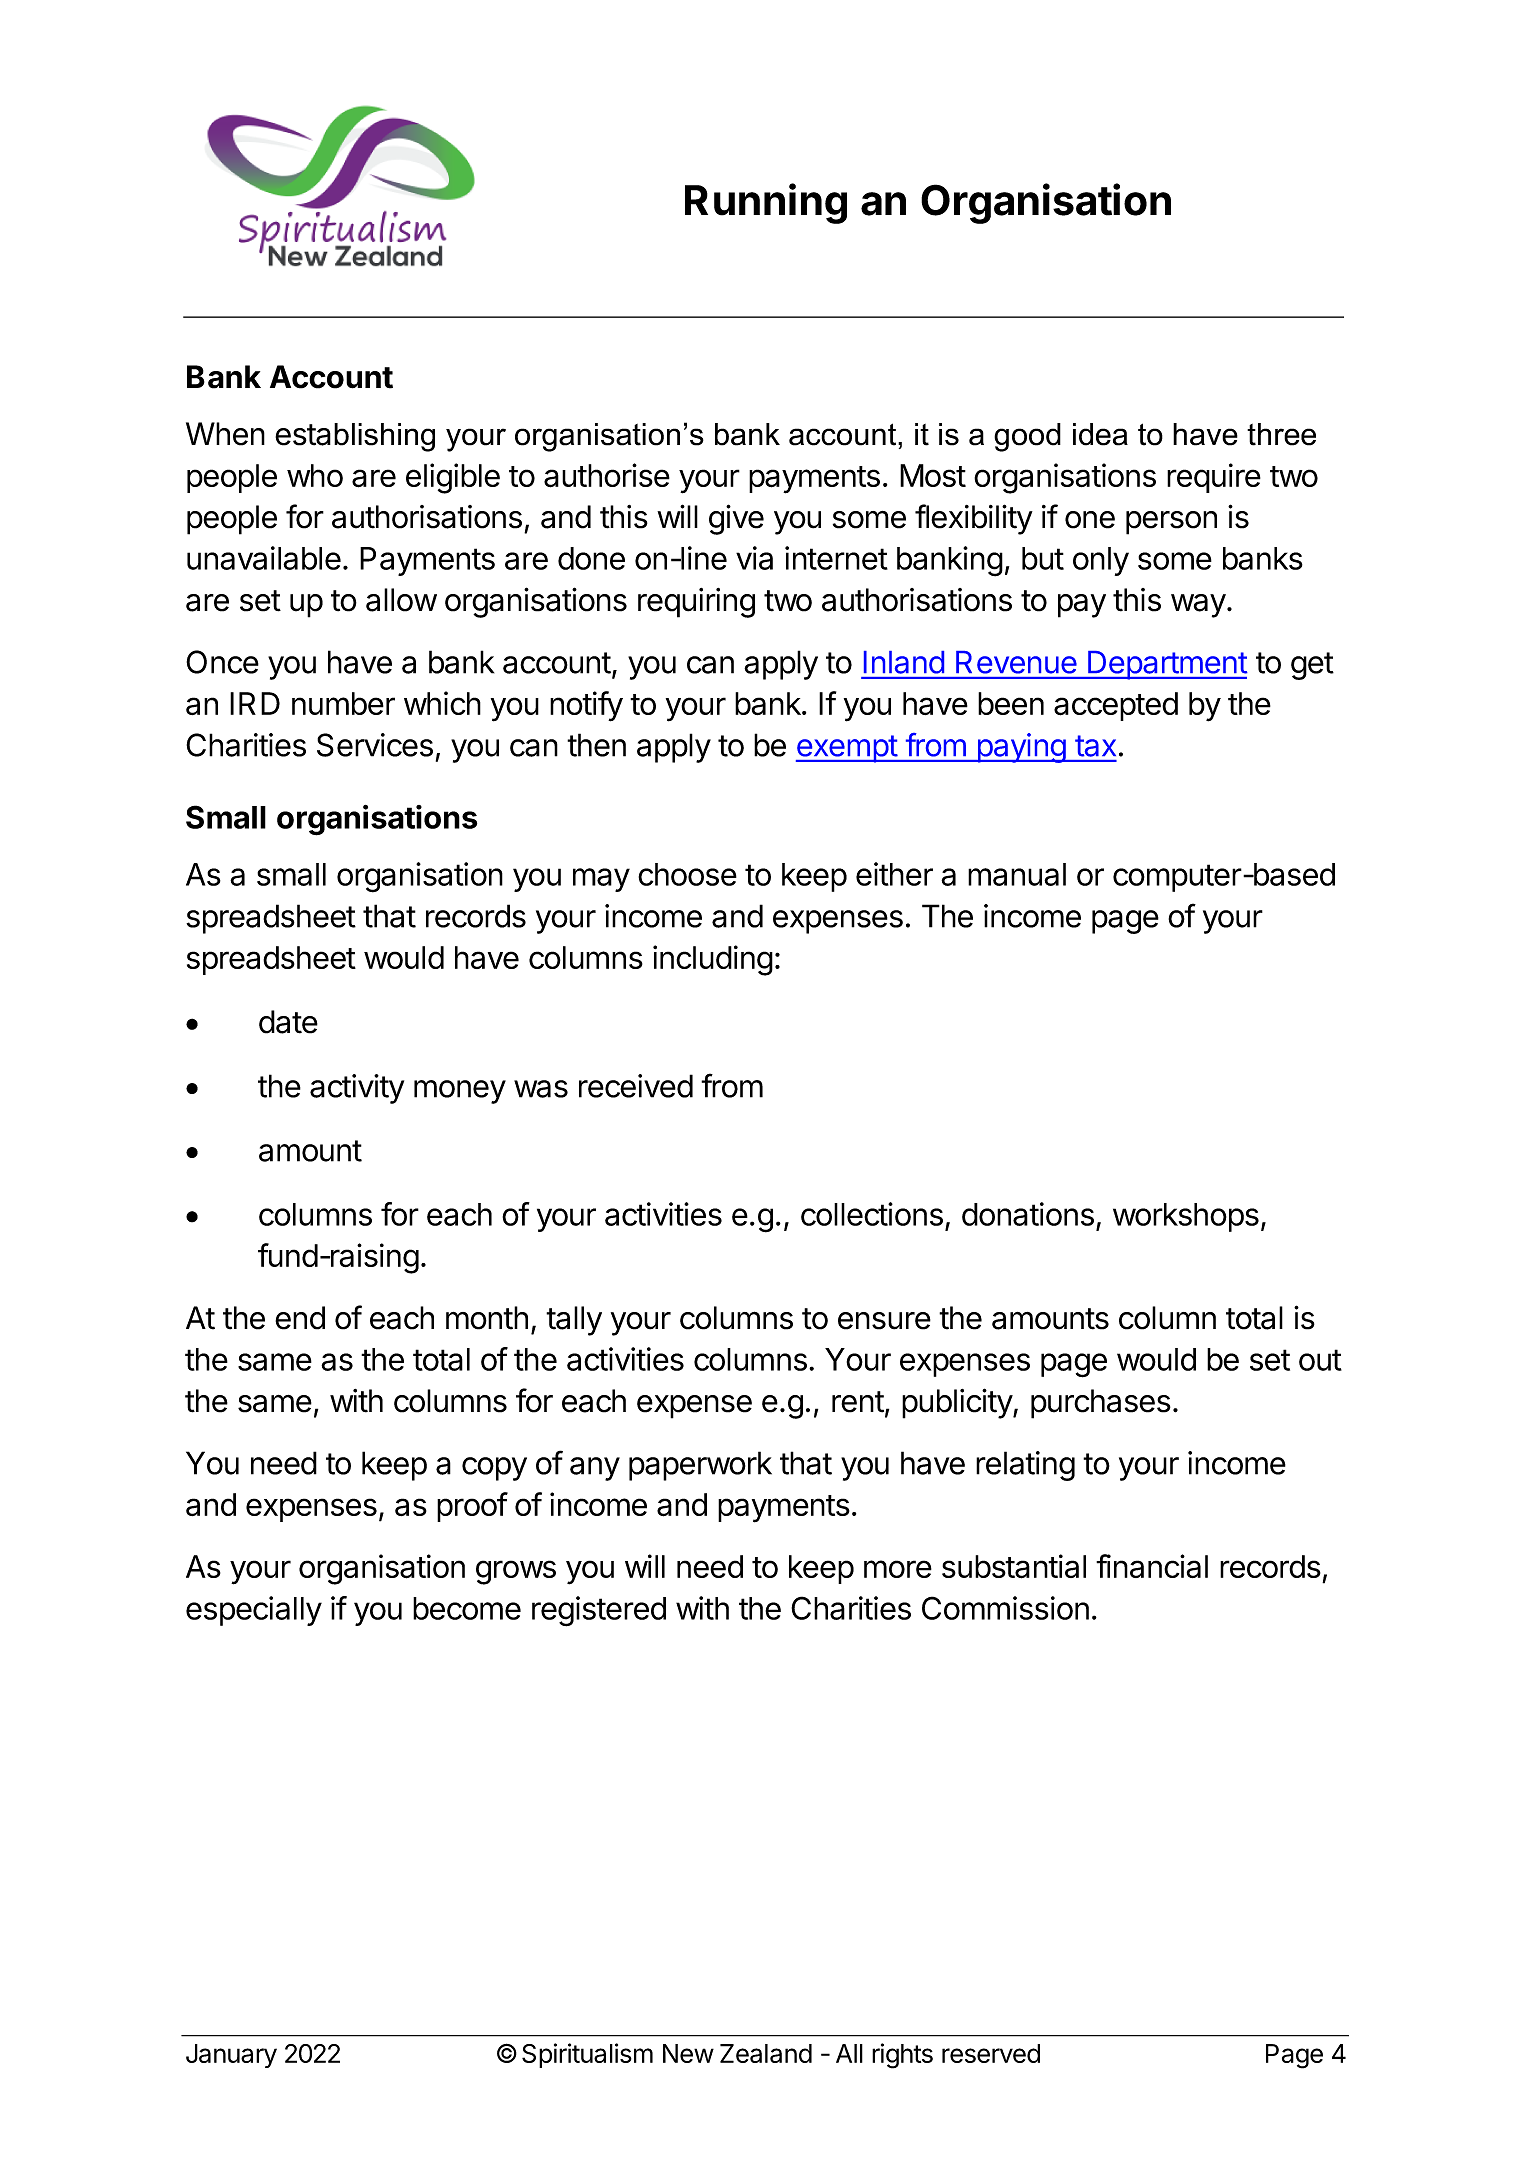 Image resolution: width=1530 pixels, height=2164 pixels. Describe the element at coordinates (375, 745) in the page. I see `Services` at that location.
